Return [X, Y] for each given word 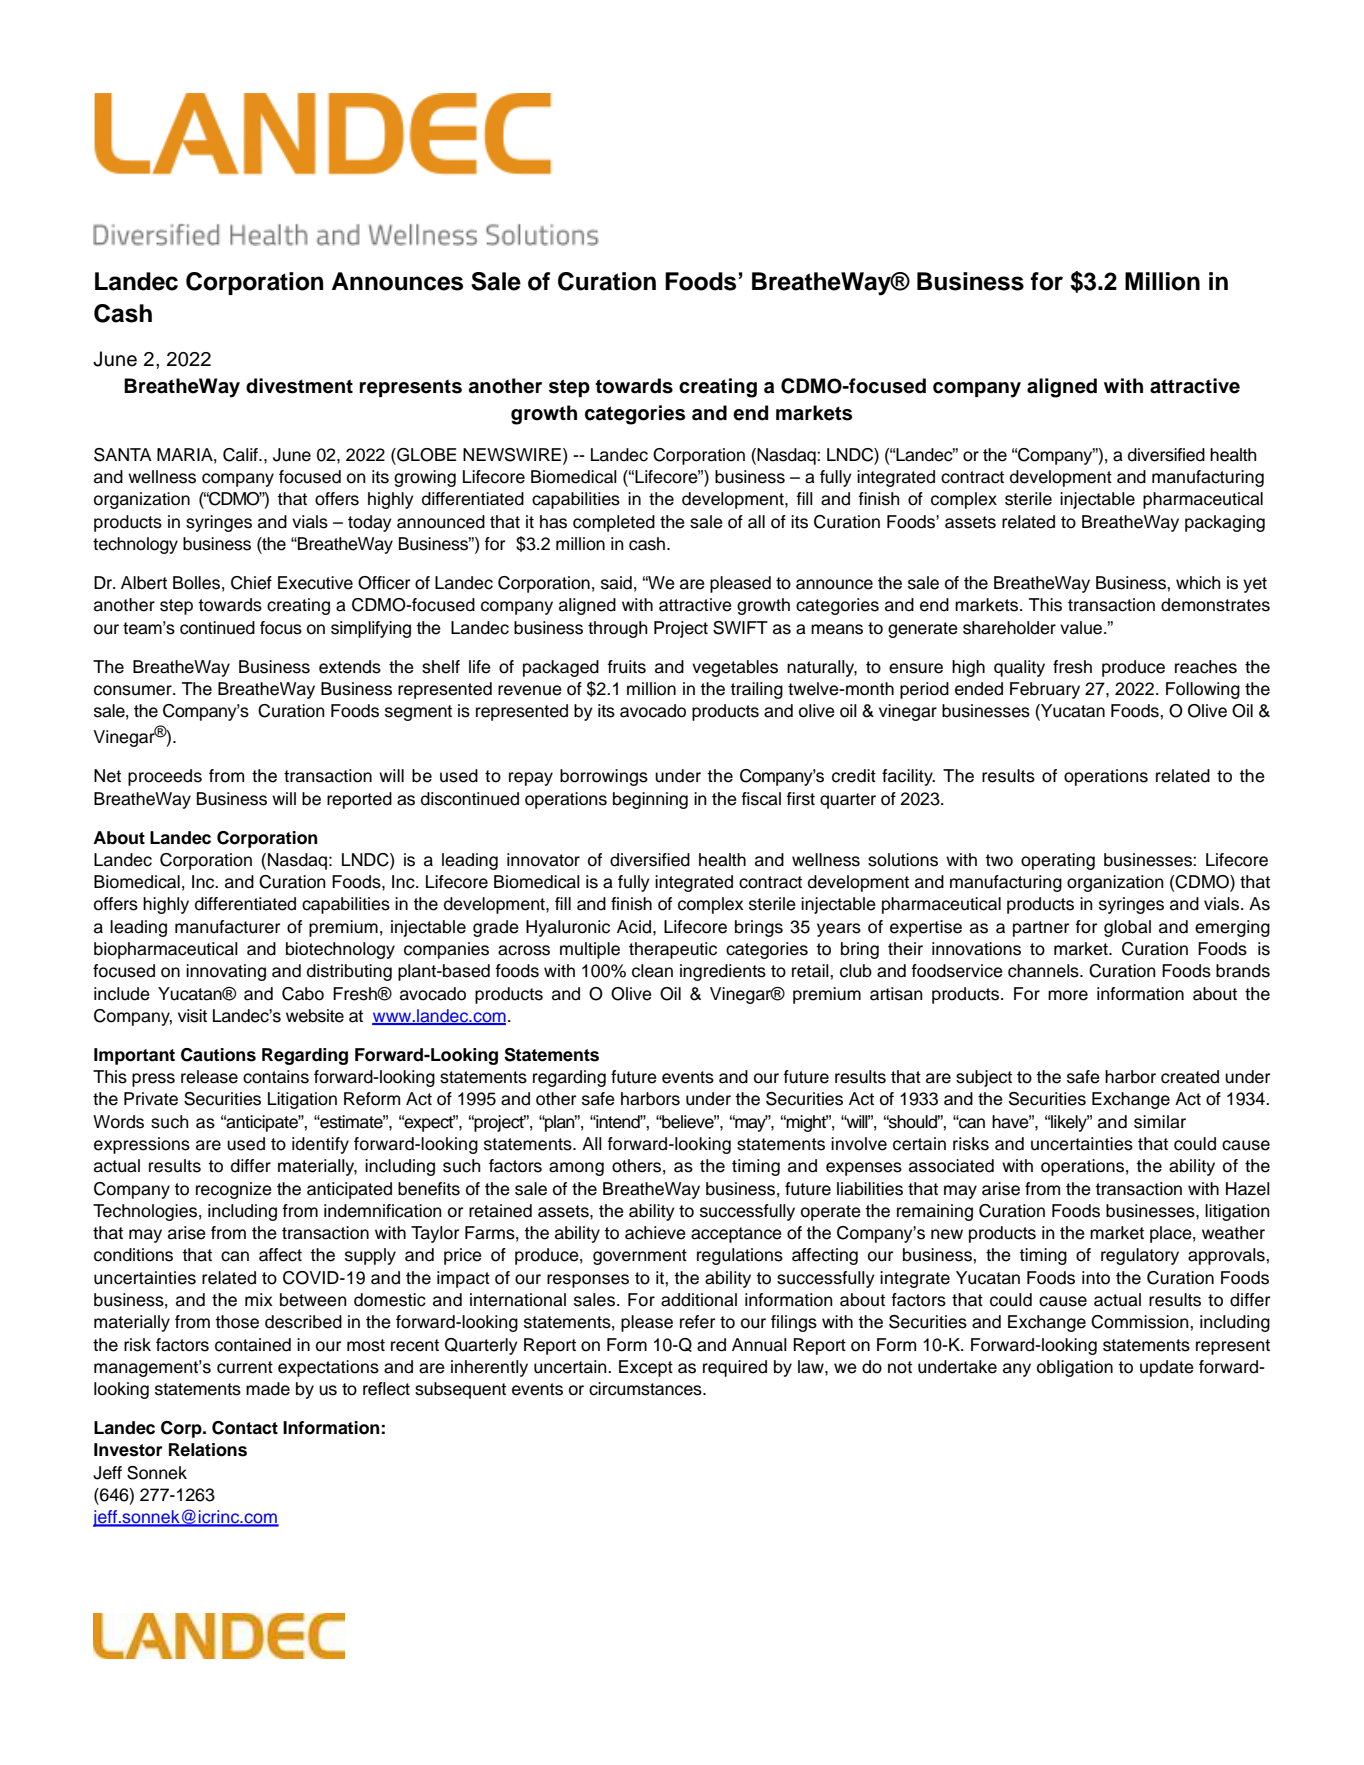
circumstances [646, 1389]
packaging [1225, 523]
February [1045, 690]
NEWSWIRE [512, 455]
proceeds [165, 777]
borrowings [604, 777]
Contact [245, 1428]
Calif [241, 455]
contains [276, 1077]
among [576, 1169]
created [1190, 1077]
